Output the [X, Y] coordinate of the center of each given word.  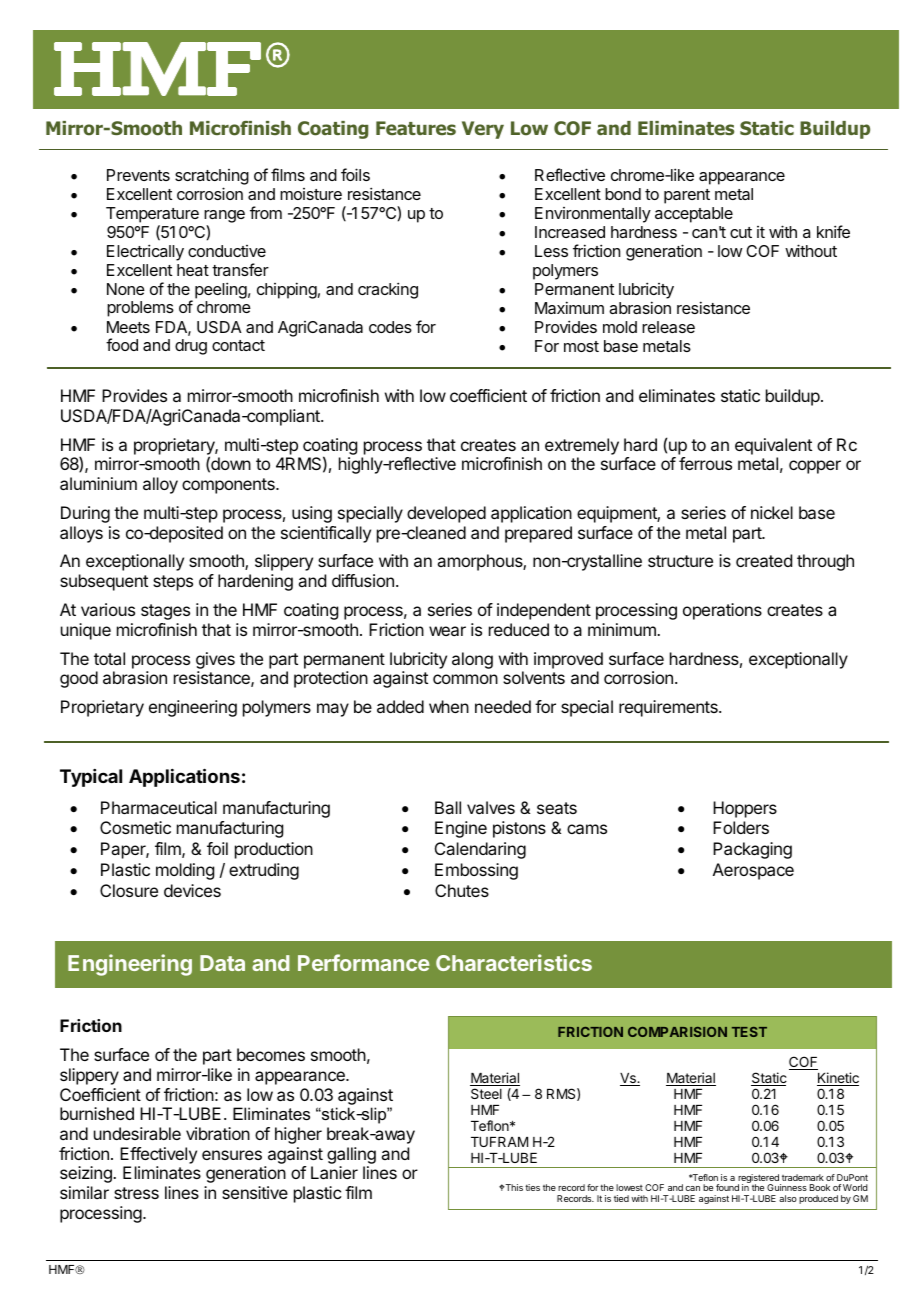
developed [446, 514]
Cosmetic [135, 827]
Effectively [158, 1155]
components [229, 486]
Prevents [138, 175]
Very [483, 130]
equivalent [773, 446]
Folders [741, 827]
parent [687, 196]
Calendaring [480, 850]
